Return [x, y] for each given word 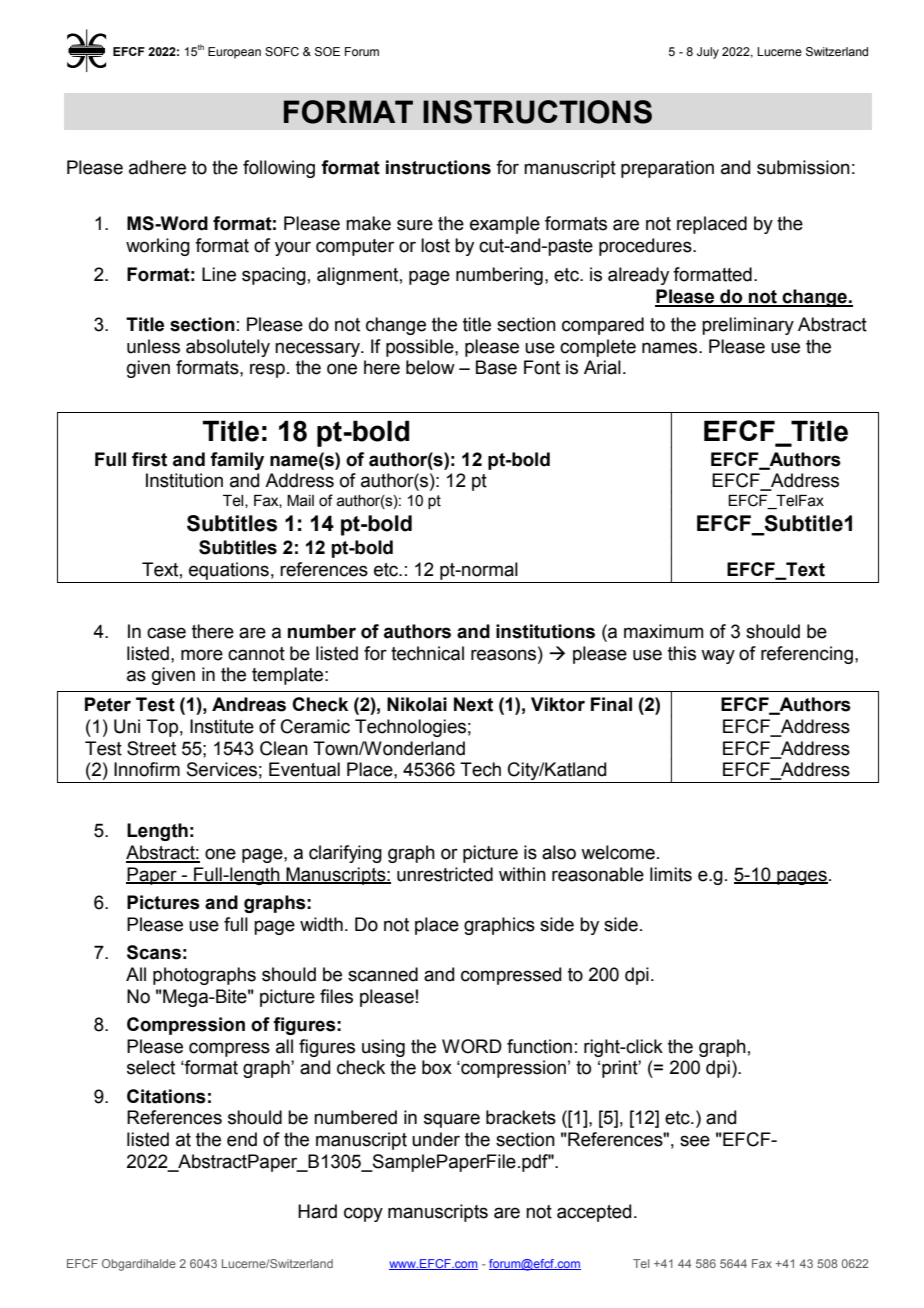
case [166, 633]
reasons [505, 654]
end [242, 1139]
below [430, 367]
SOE [327, 52]
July [708, 53]
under [436, 1139]
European [234, 53]
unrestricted [445, 874]
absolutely [228, 348]
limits [671, 874]
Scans [154, 952]
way [718, 656]
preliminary [748, 326]
